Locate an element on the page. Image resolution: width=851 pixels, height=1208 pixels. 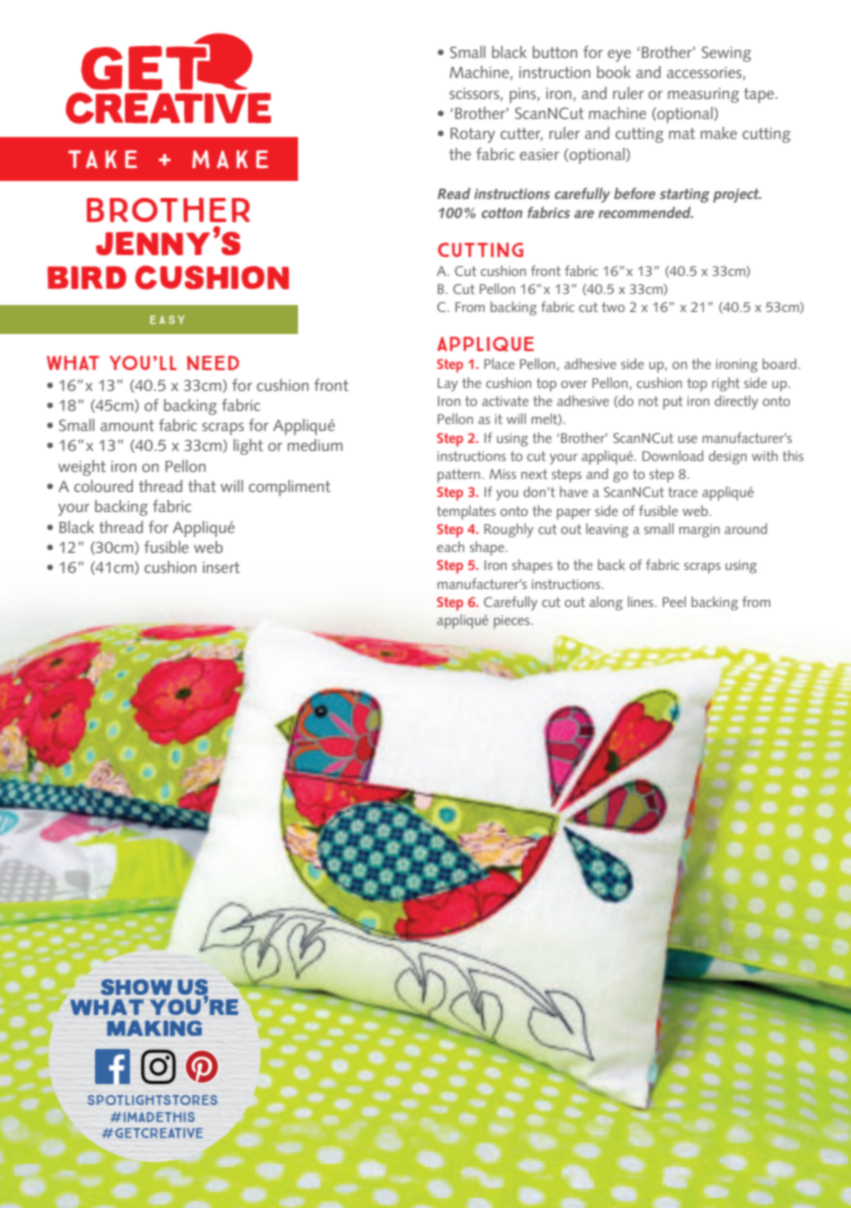
BIRD is located at coordinates (86, 277).
